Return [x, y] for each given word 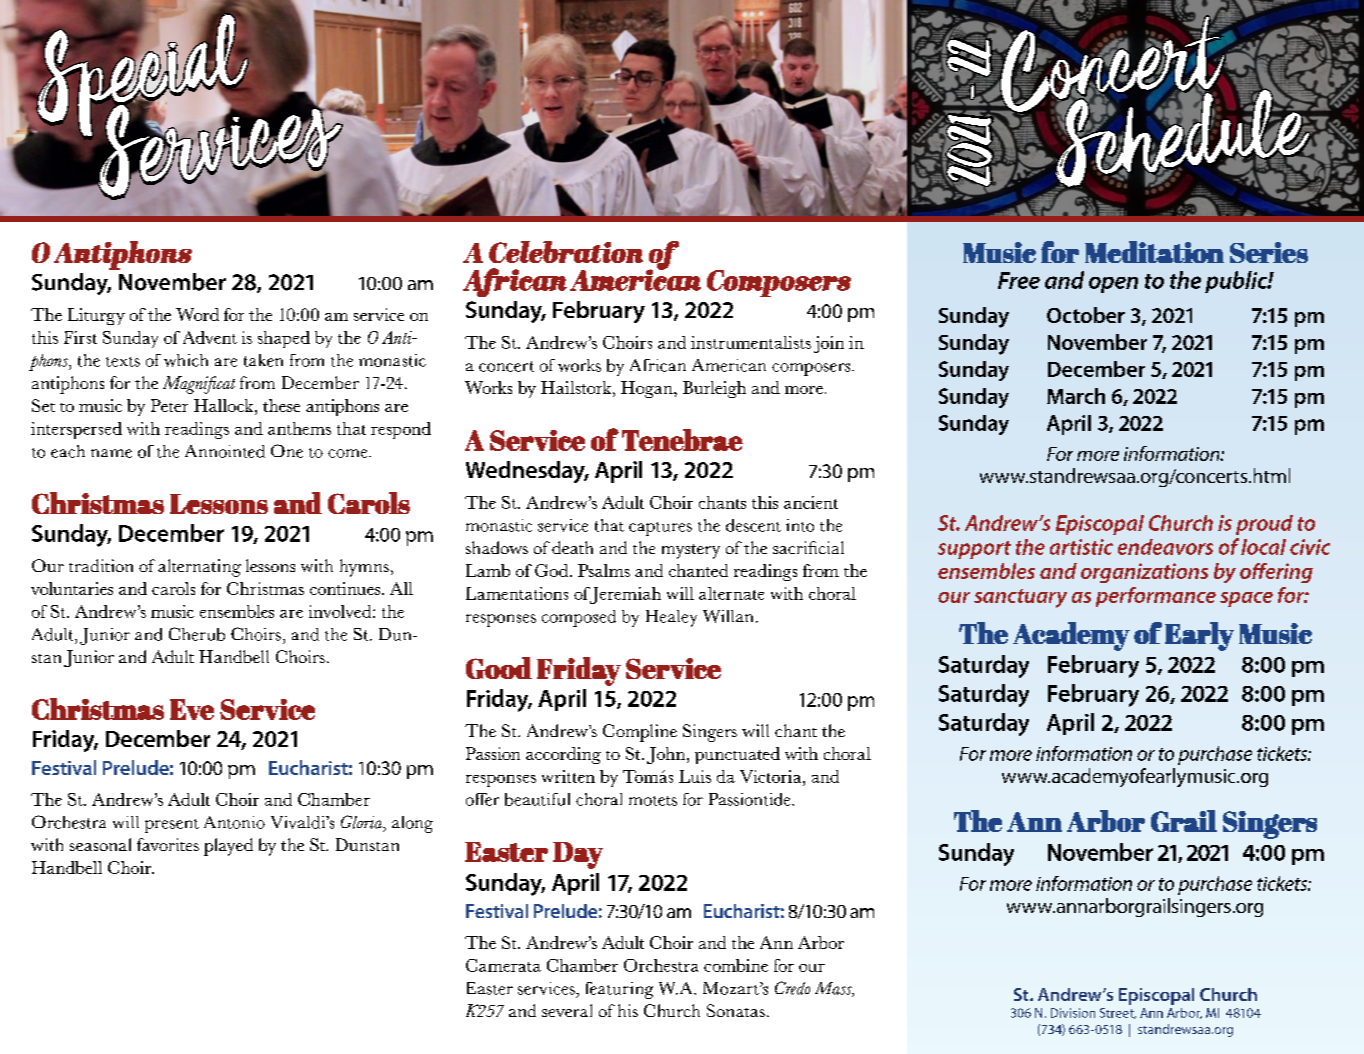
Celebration [566, 252]
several [567, 1010]
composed [579, 618]
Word [197, 314]
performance [1156, 597]
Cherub [197, 634]
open [1113, 285]
